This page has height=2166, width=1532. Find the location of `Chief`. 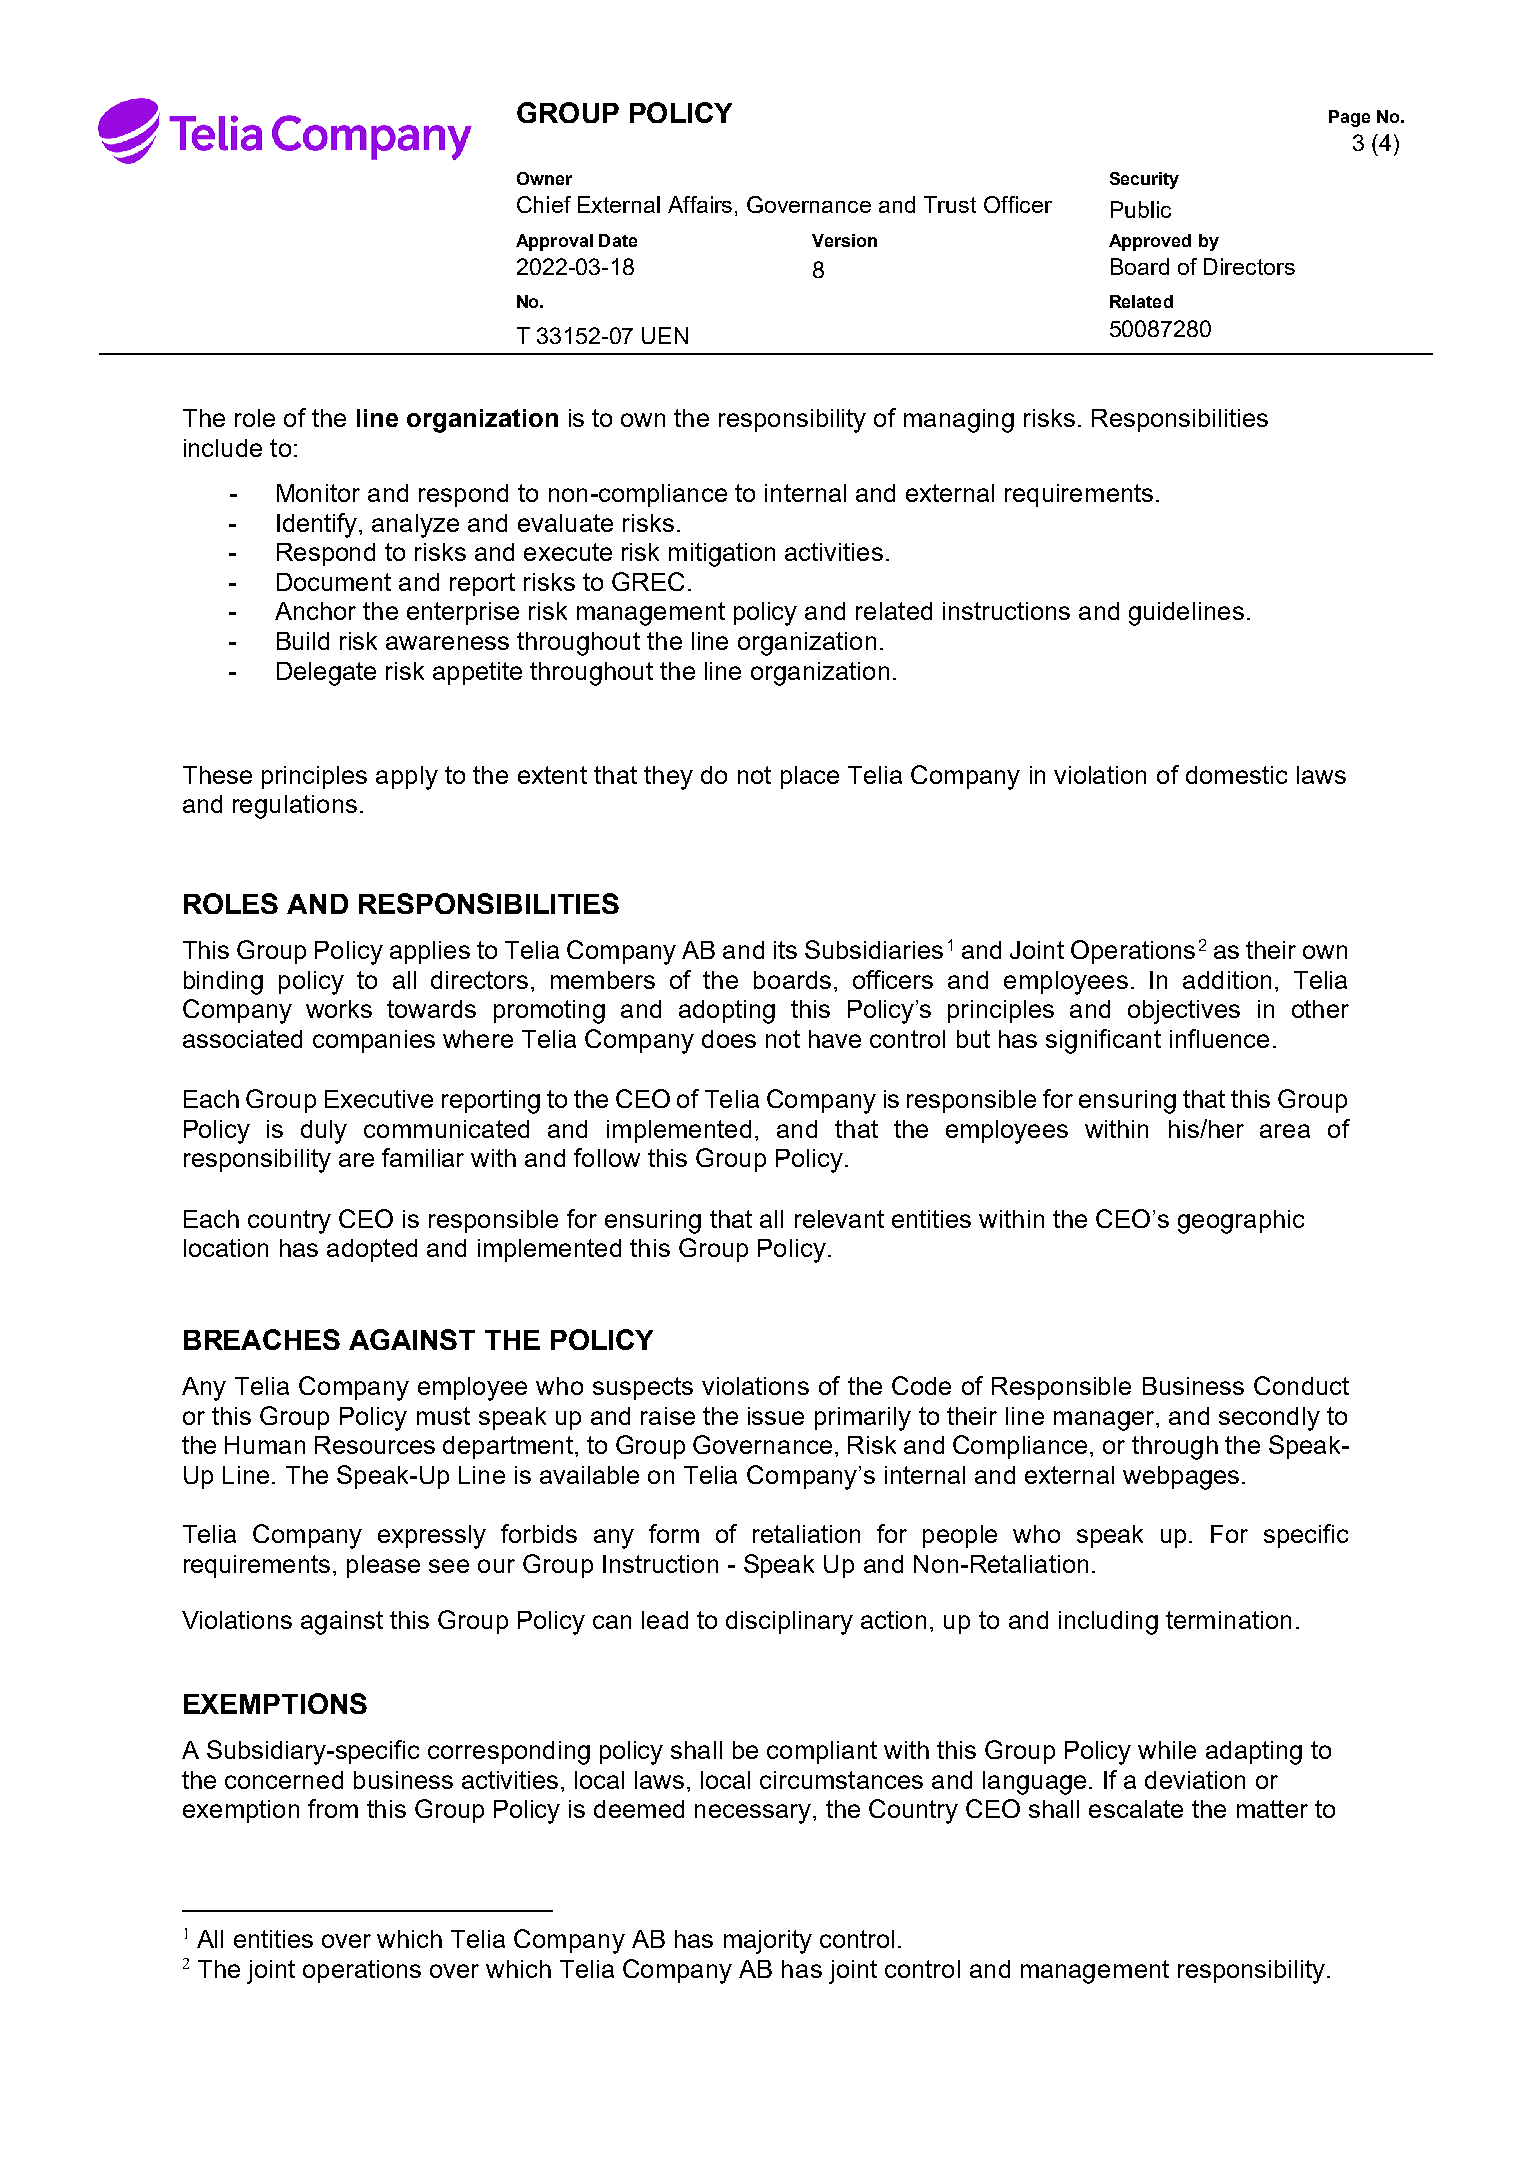

Chief is located at coordinates (544, 204).
